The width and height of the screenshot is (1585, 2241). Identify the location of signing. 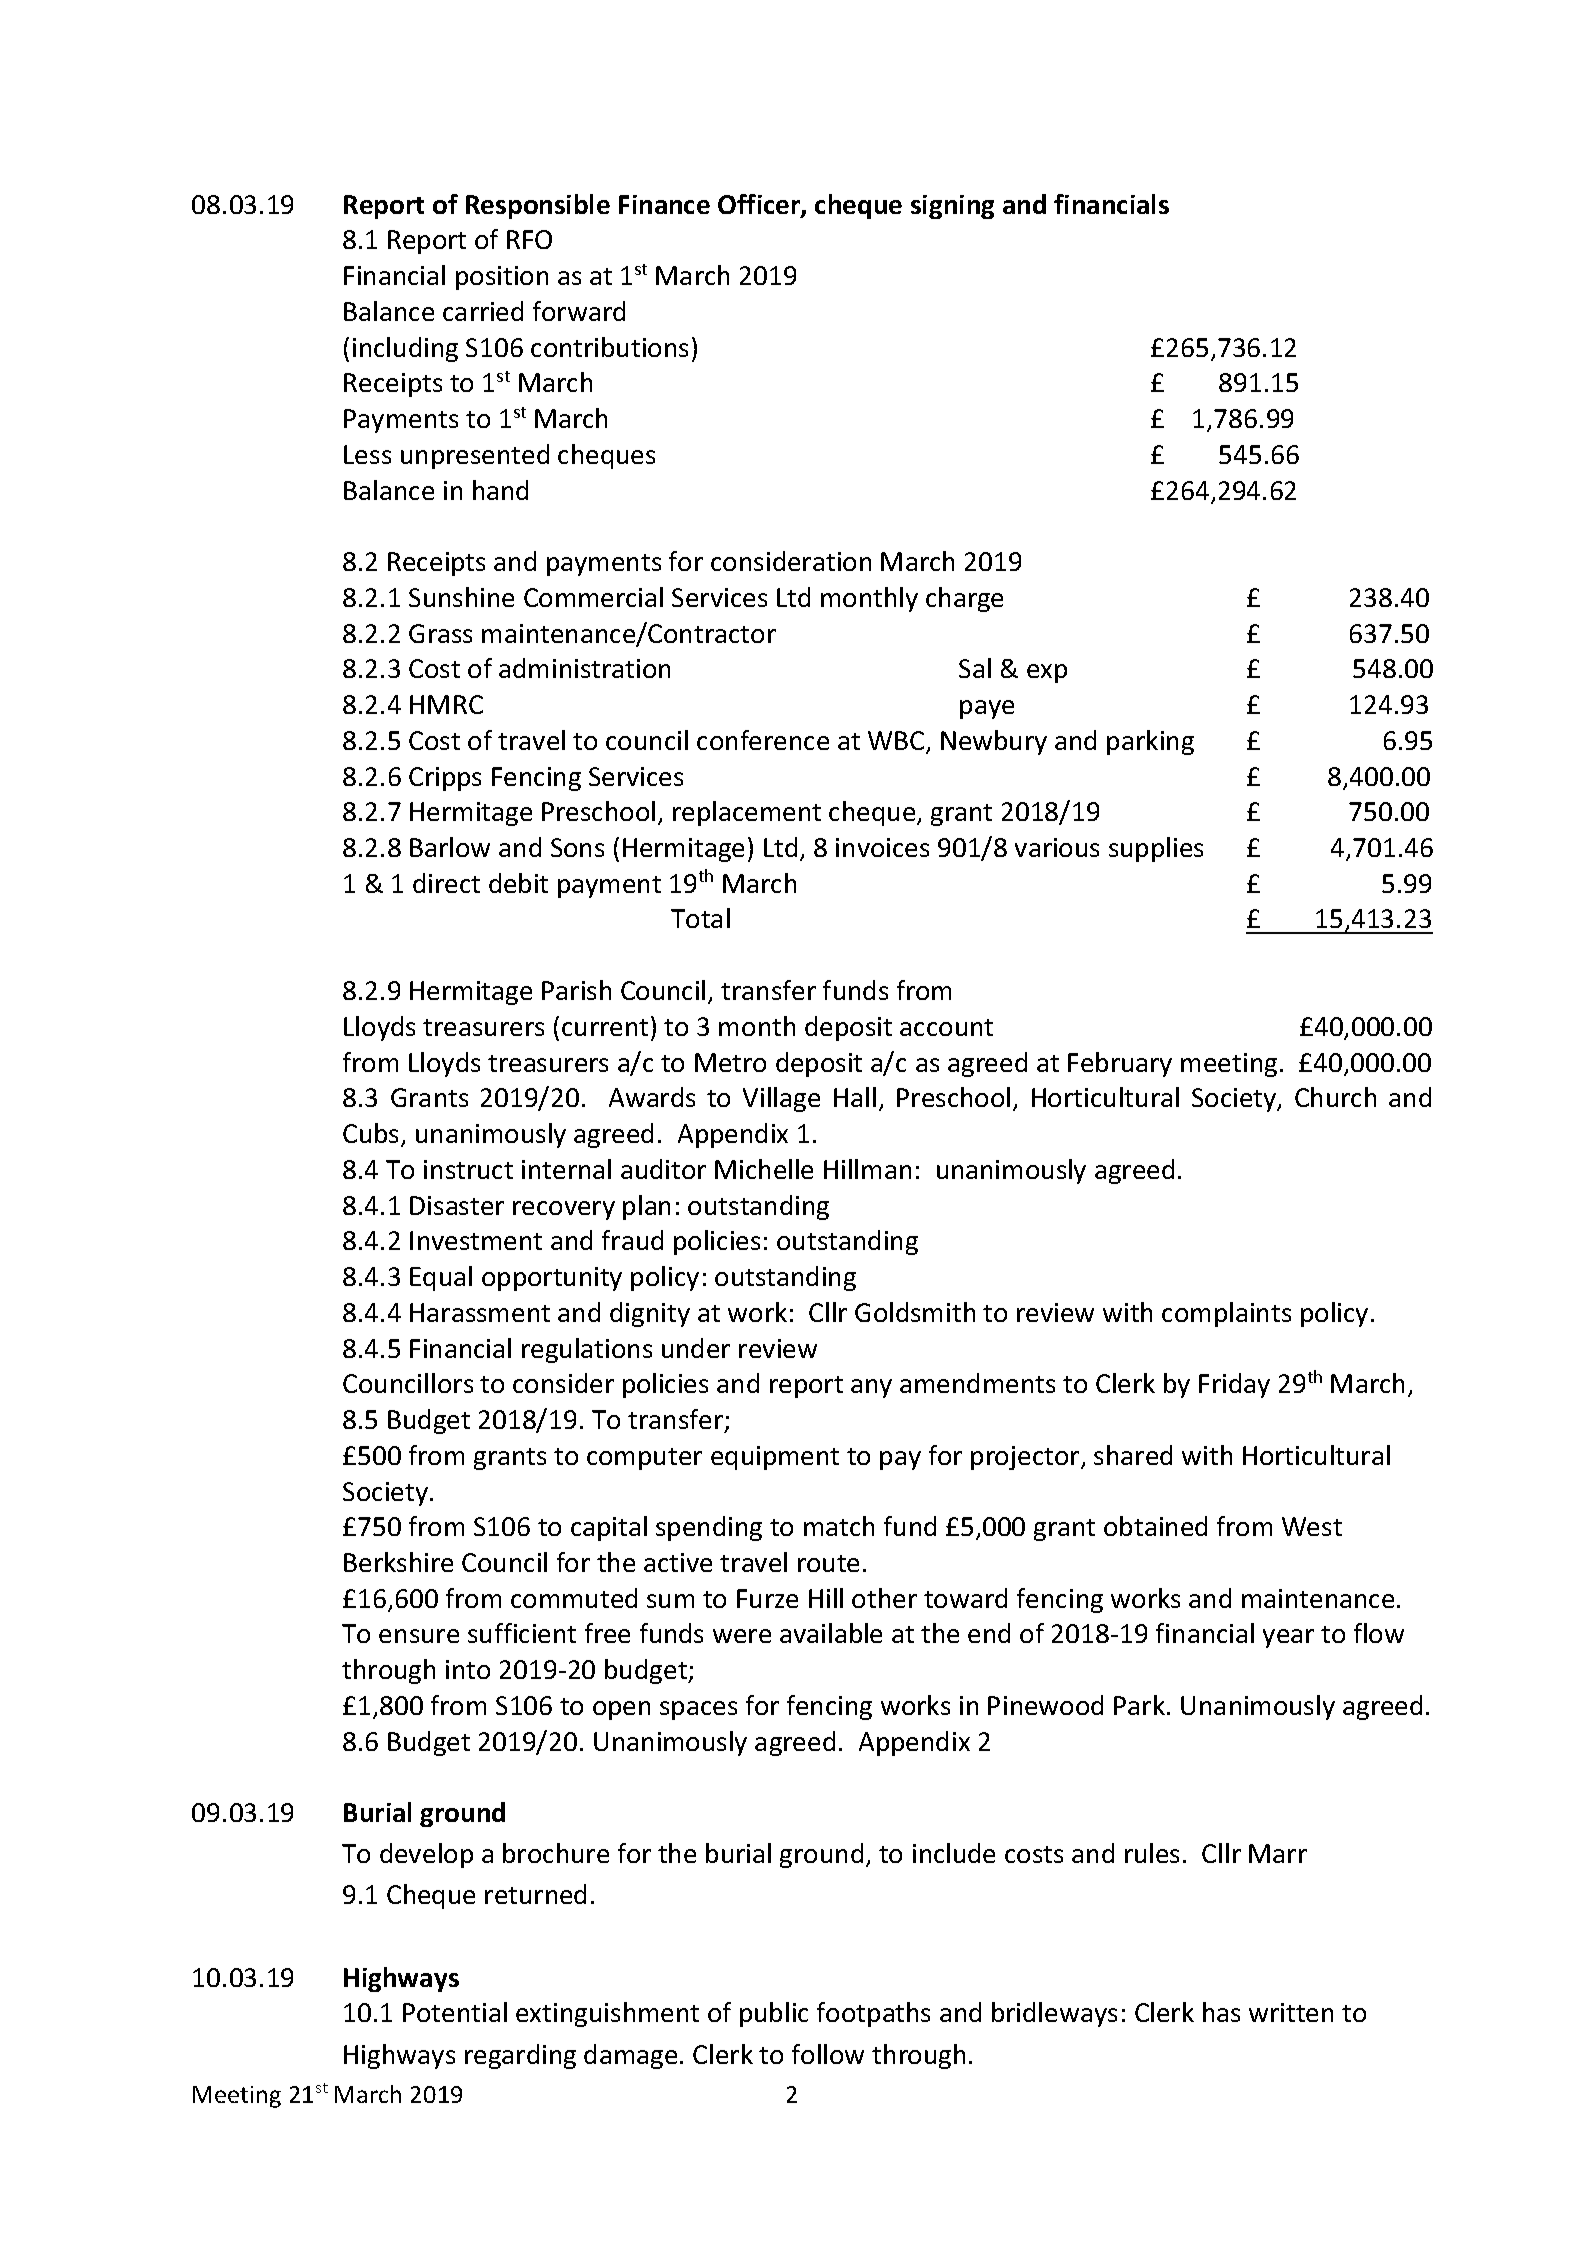
(952, 207).
